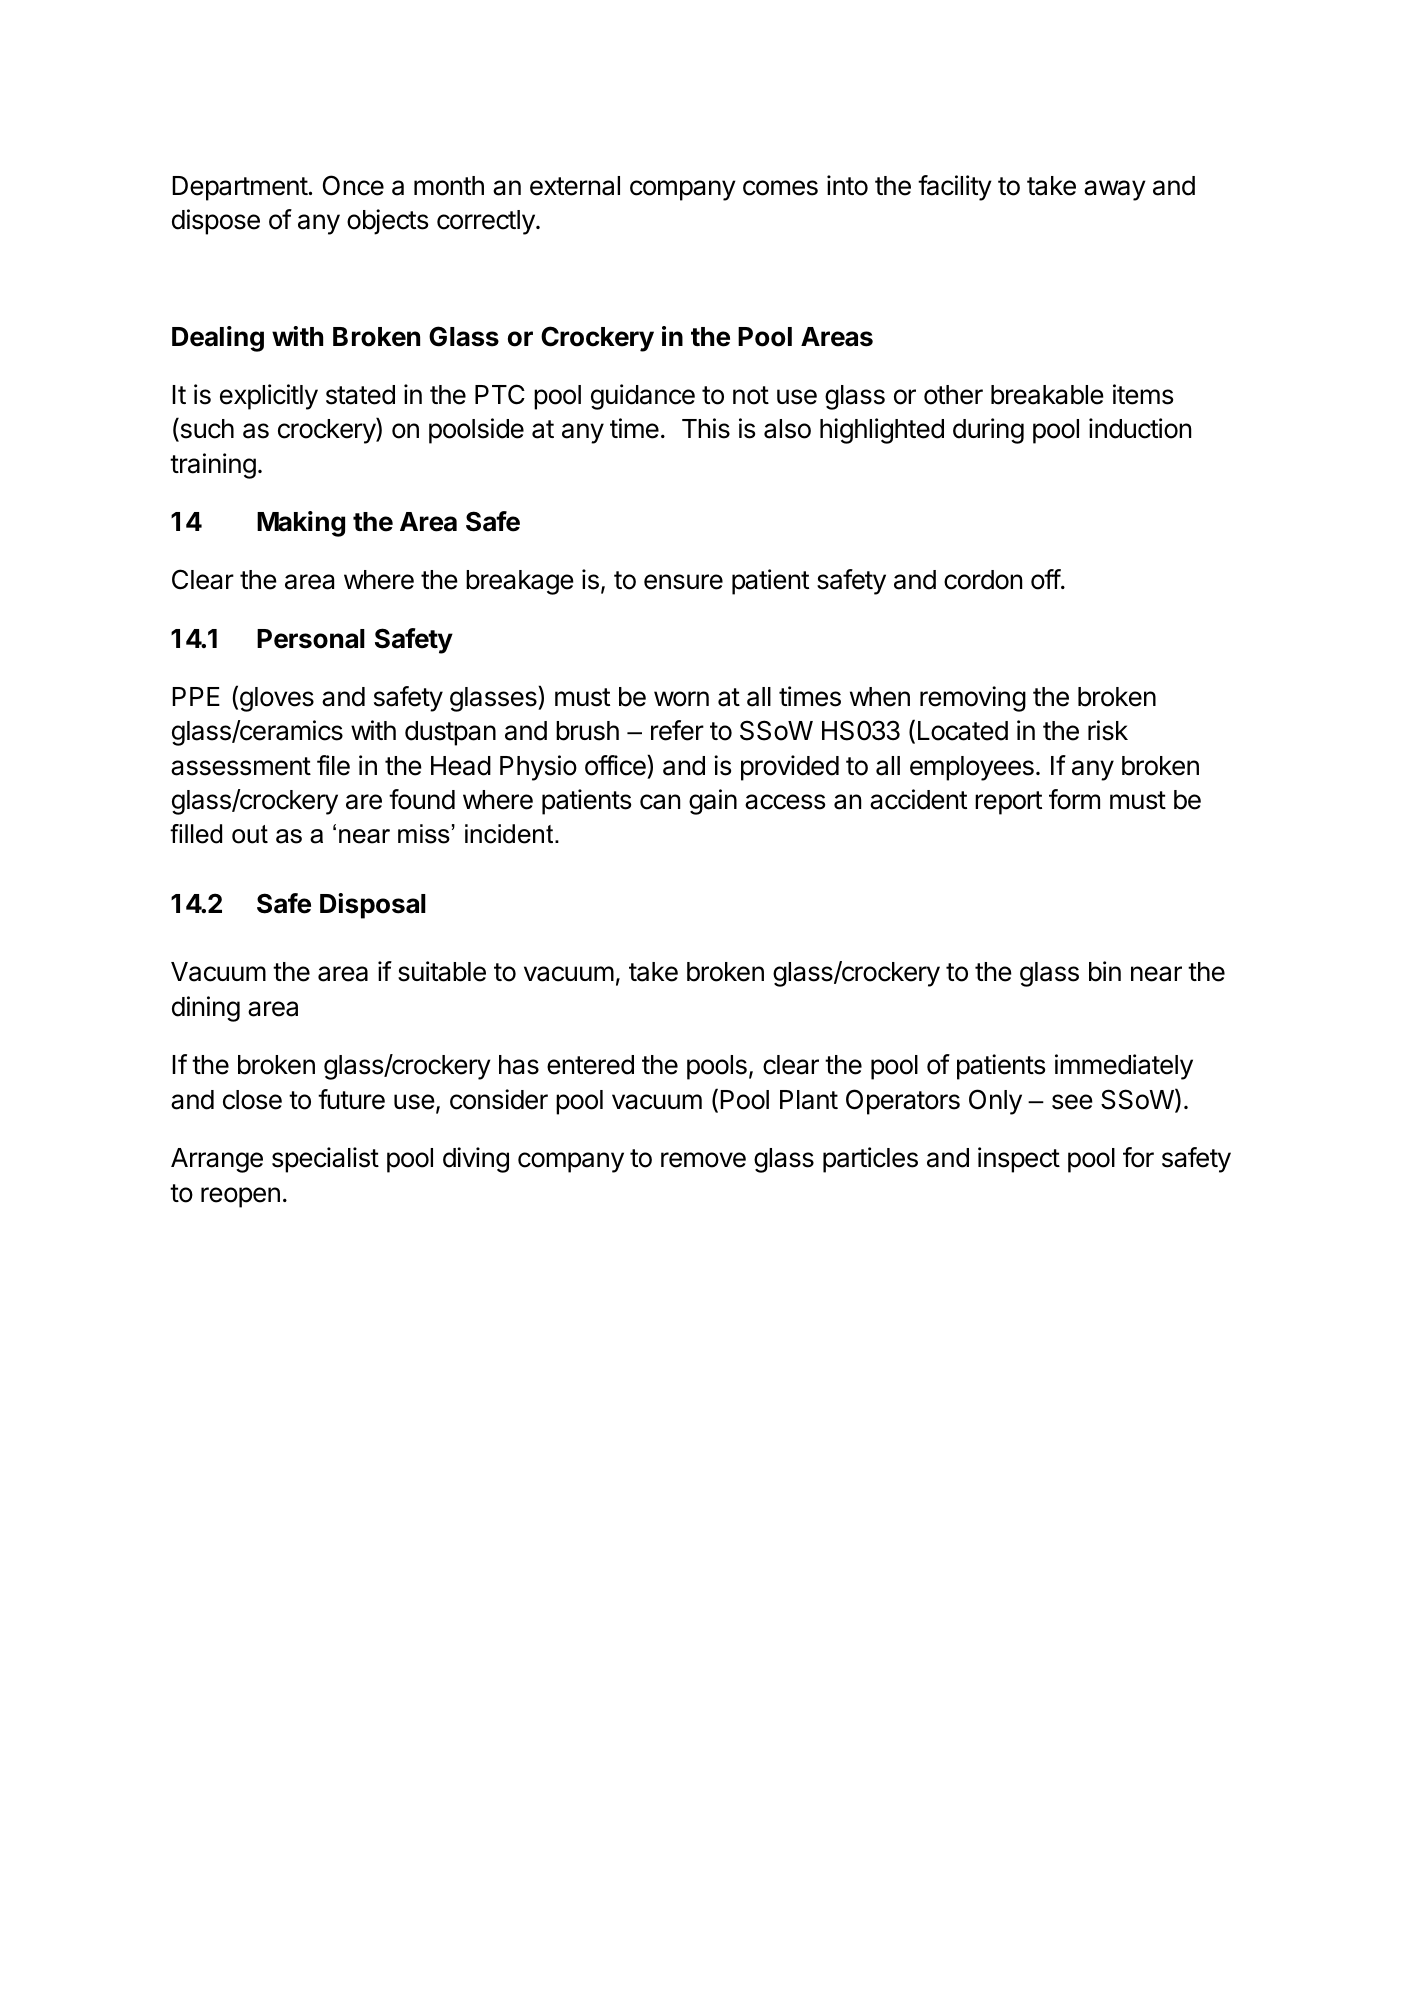 The image size is (1411, 1996). I want to click on gloves, so click(277, 699).
